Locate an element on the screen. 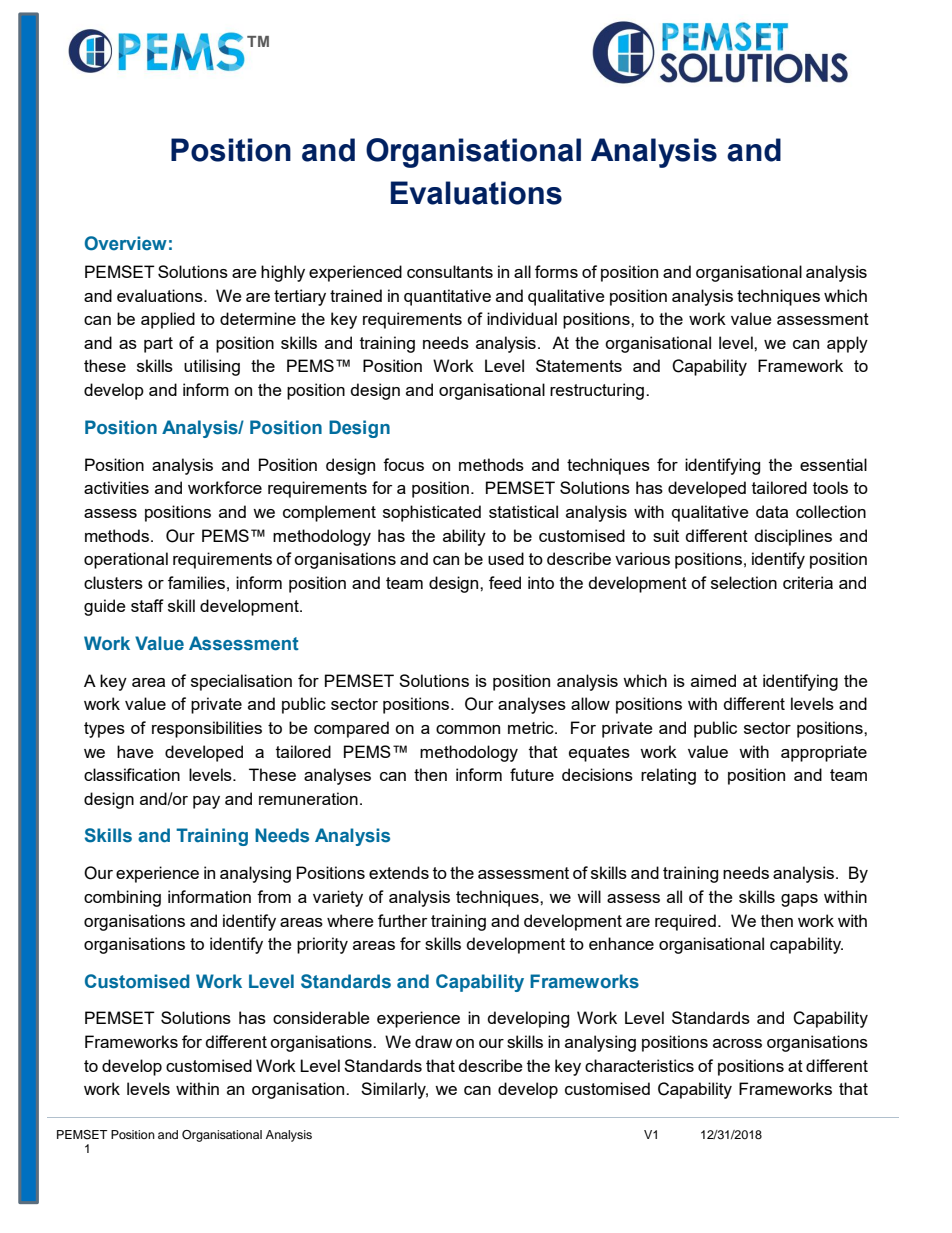  consultants is located at coordinates (450, 271).
